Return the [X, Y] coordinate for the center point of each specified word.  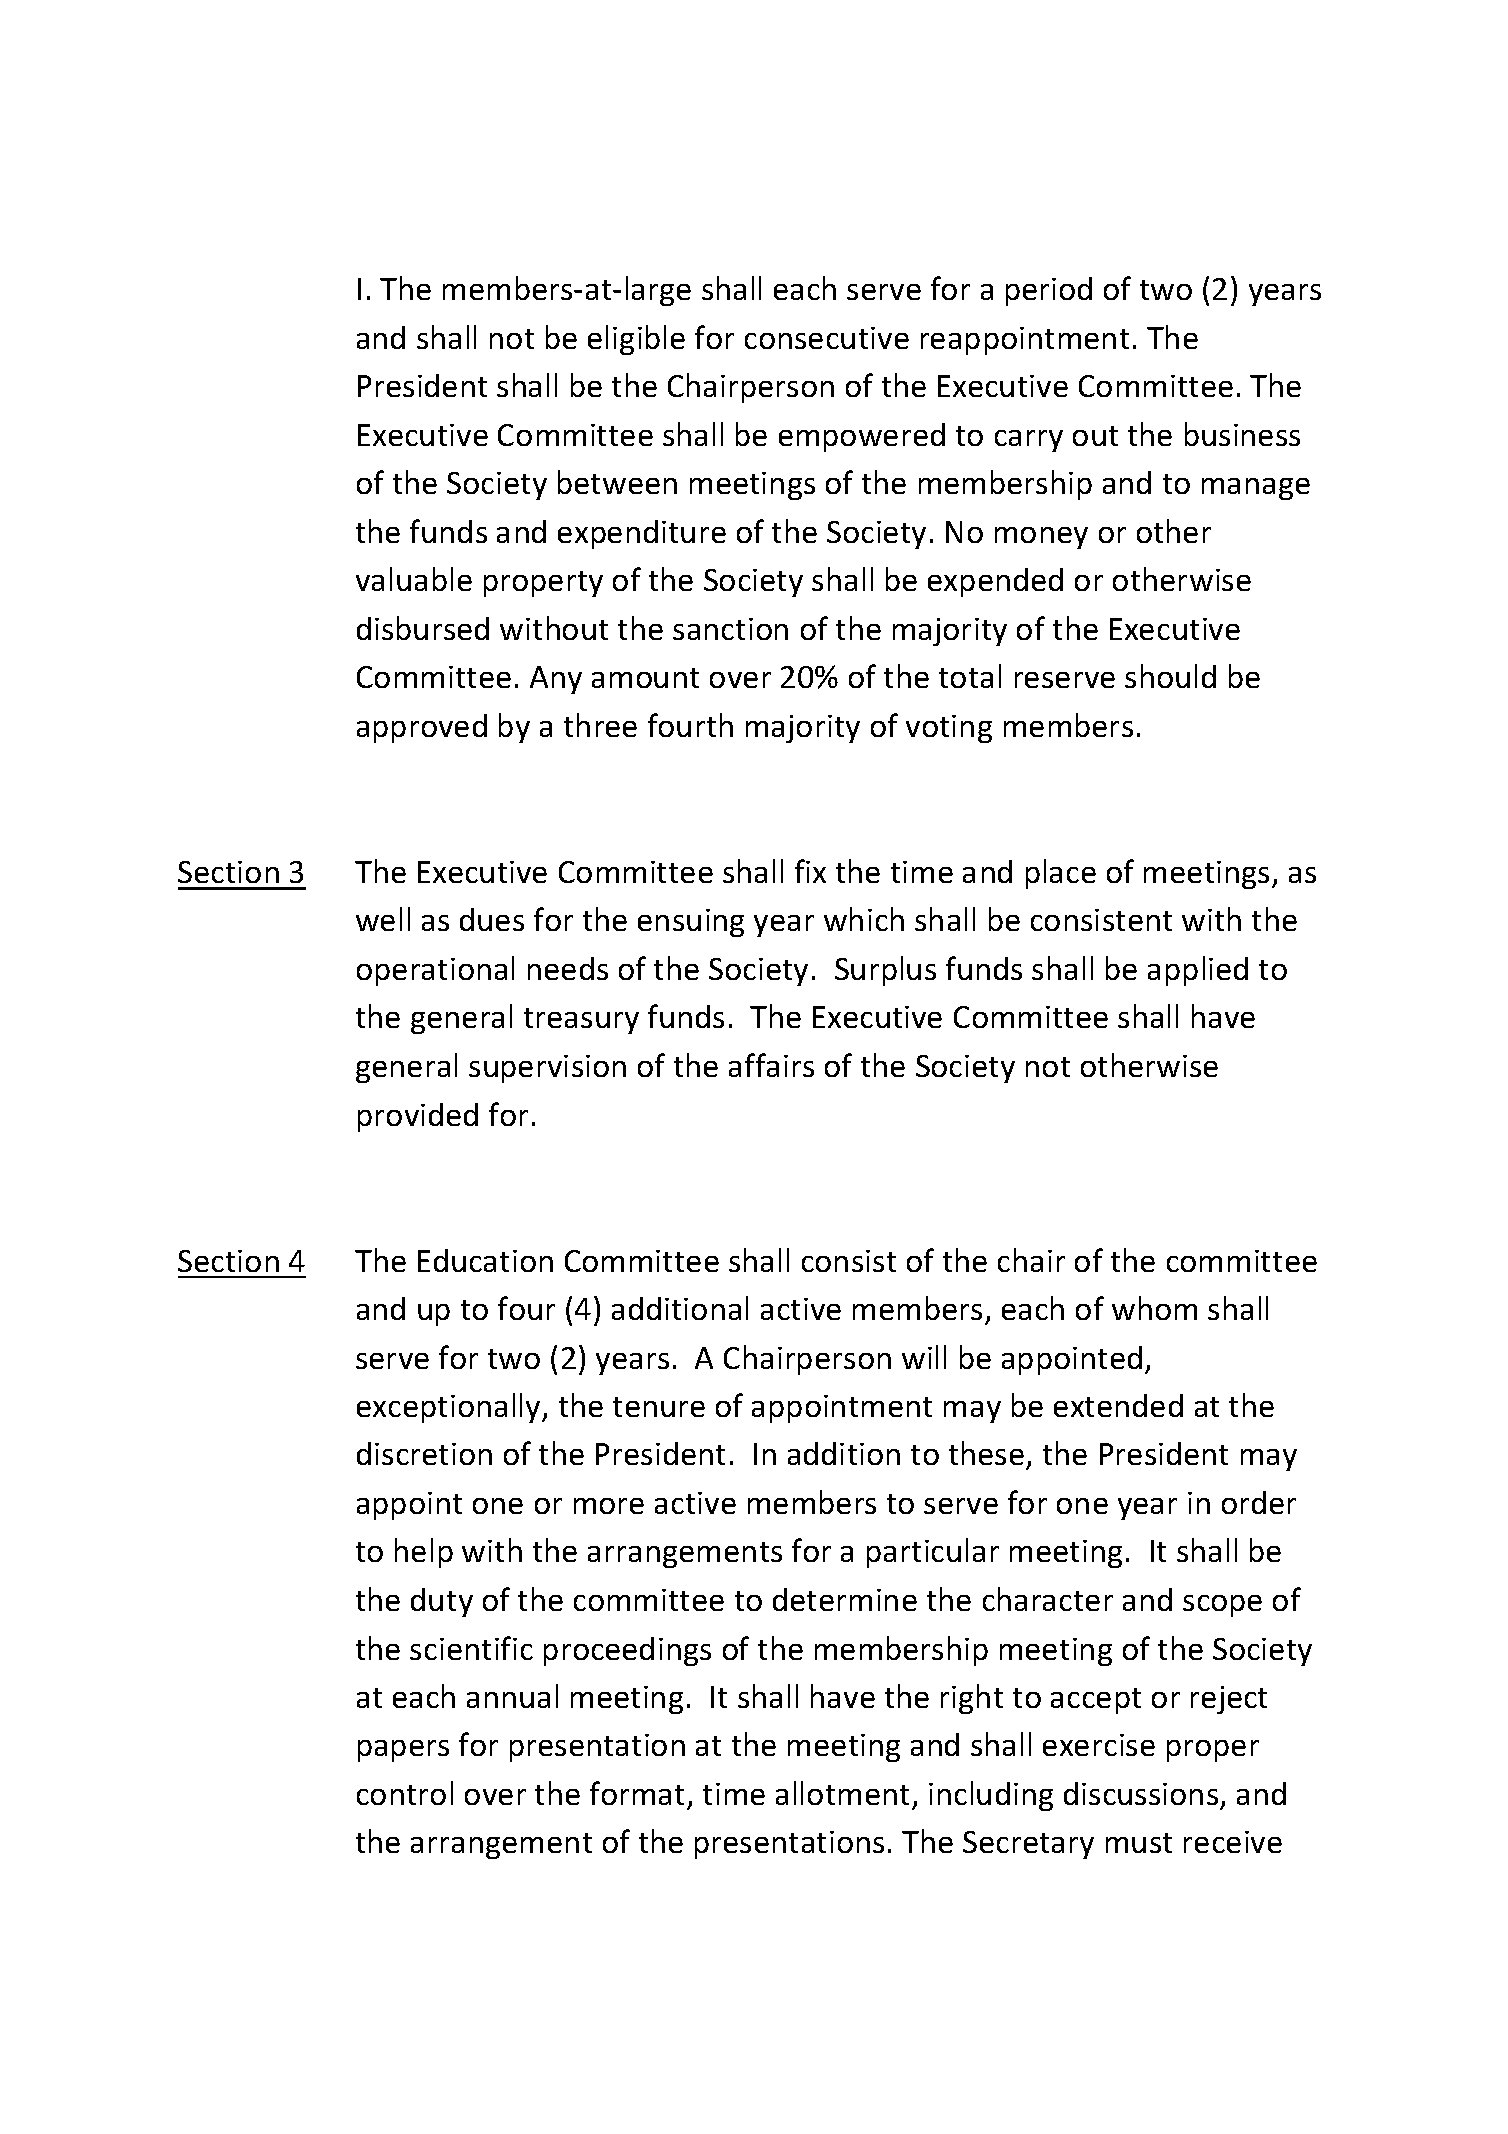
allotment [842, 1793]
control [405, 1793]
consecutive [827, 338]
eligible [636, 340]
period [1049, 291]
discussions [1141, 1793]
